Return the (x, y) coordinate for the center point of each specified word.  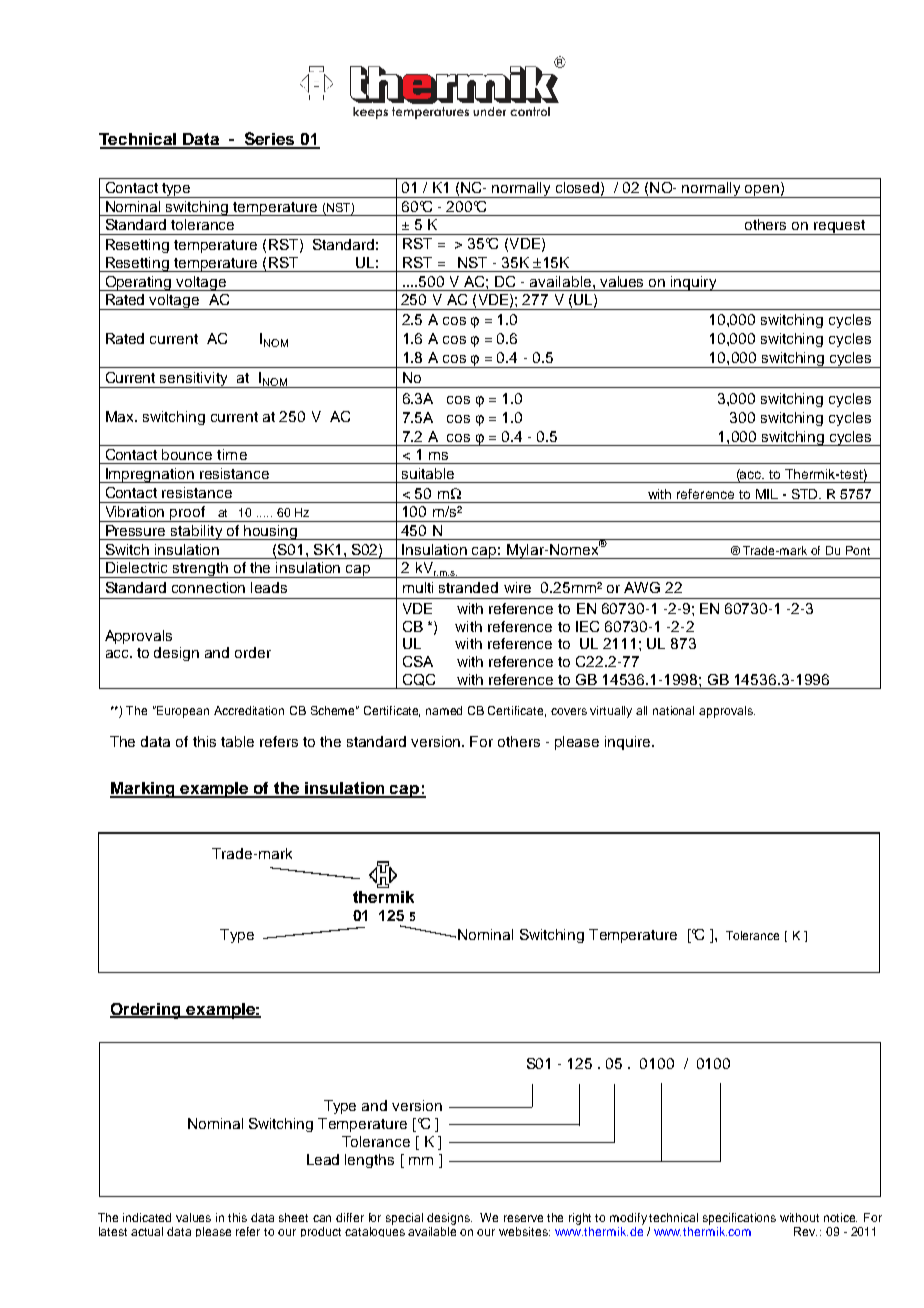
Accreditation (249, 710)
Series (270, 140)
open (762, 191)
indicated (147, 1217)
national (673, 710)
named (444, 710)
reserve (523, 1218)
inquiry (694, 283)
